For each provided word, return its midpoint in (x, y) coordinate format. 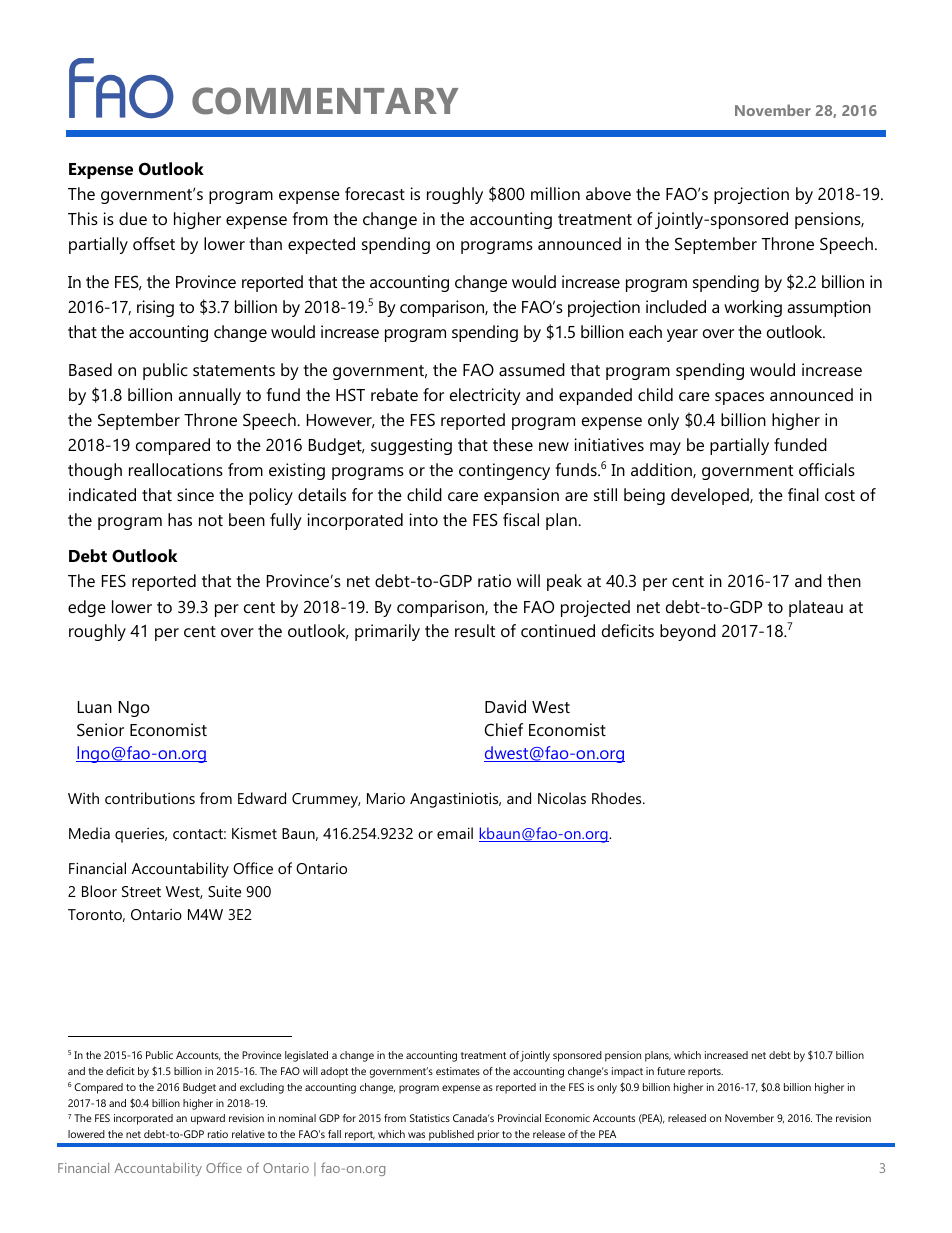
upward (208, 1119)
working (753, 308)
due (133, 218)
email (455, 833)
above (608, 193)
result (475, 630)
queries (141, 835)
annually (209, 396)
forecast (375, 193)
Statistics (430, 1118)
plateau (816, 608)
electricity (485, 396)
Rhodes (618, 798)
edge (87, 608)
